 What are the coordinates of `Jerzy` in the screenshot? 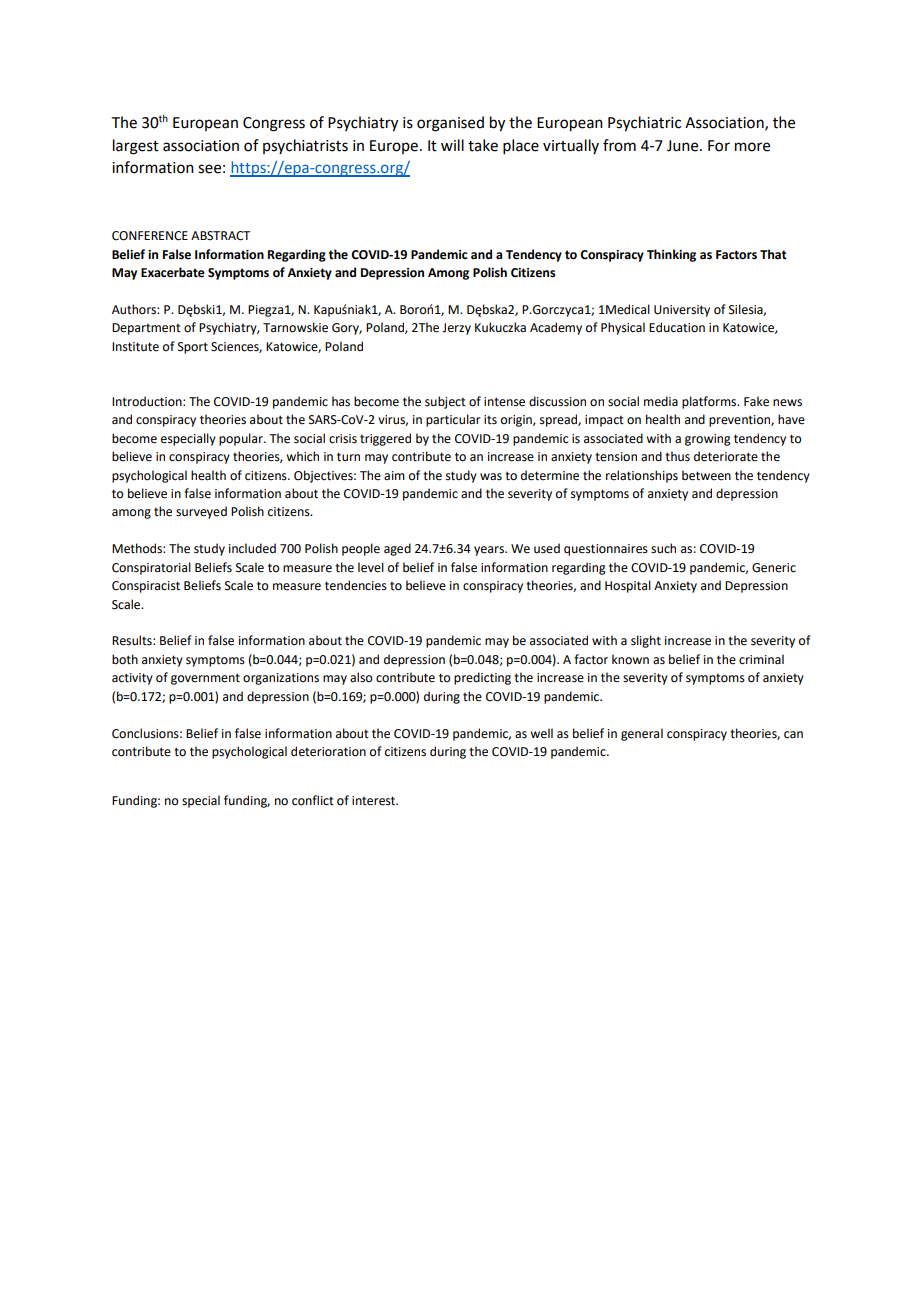 It's located at (456, 329).
